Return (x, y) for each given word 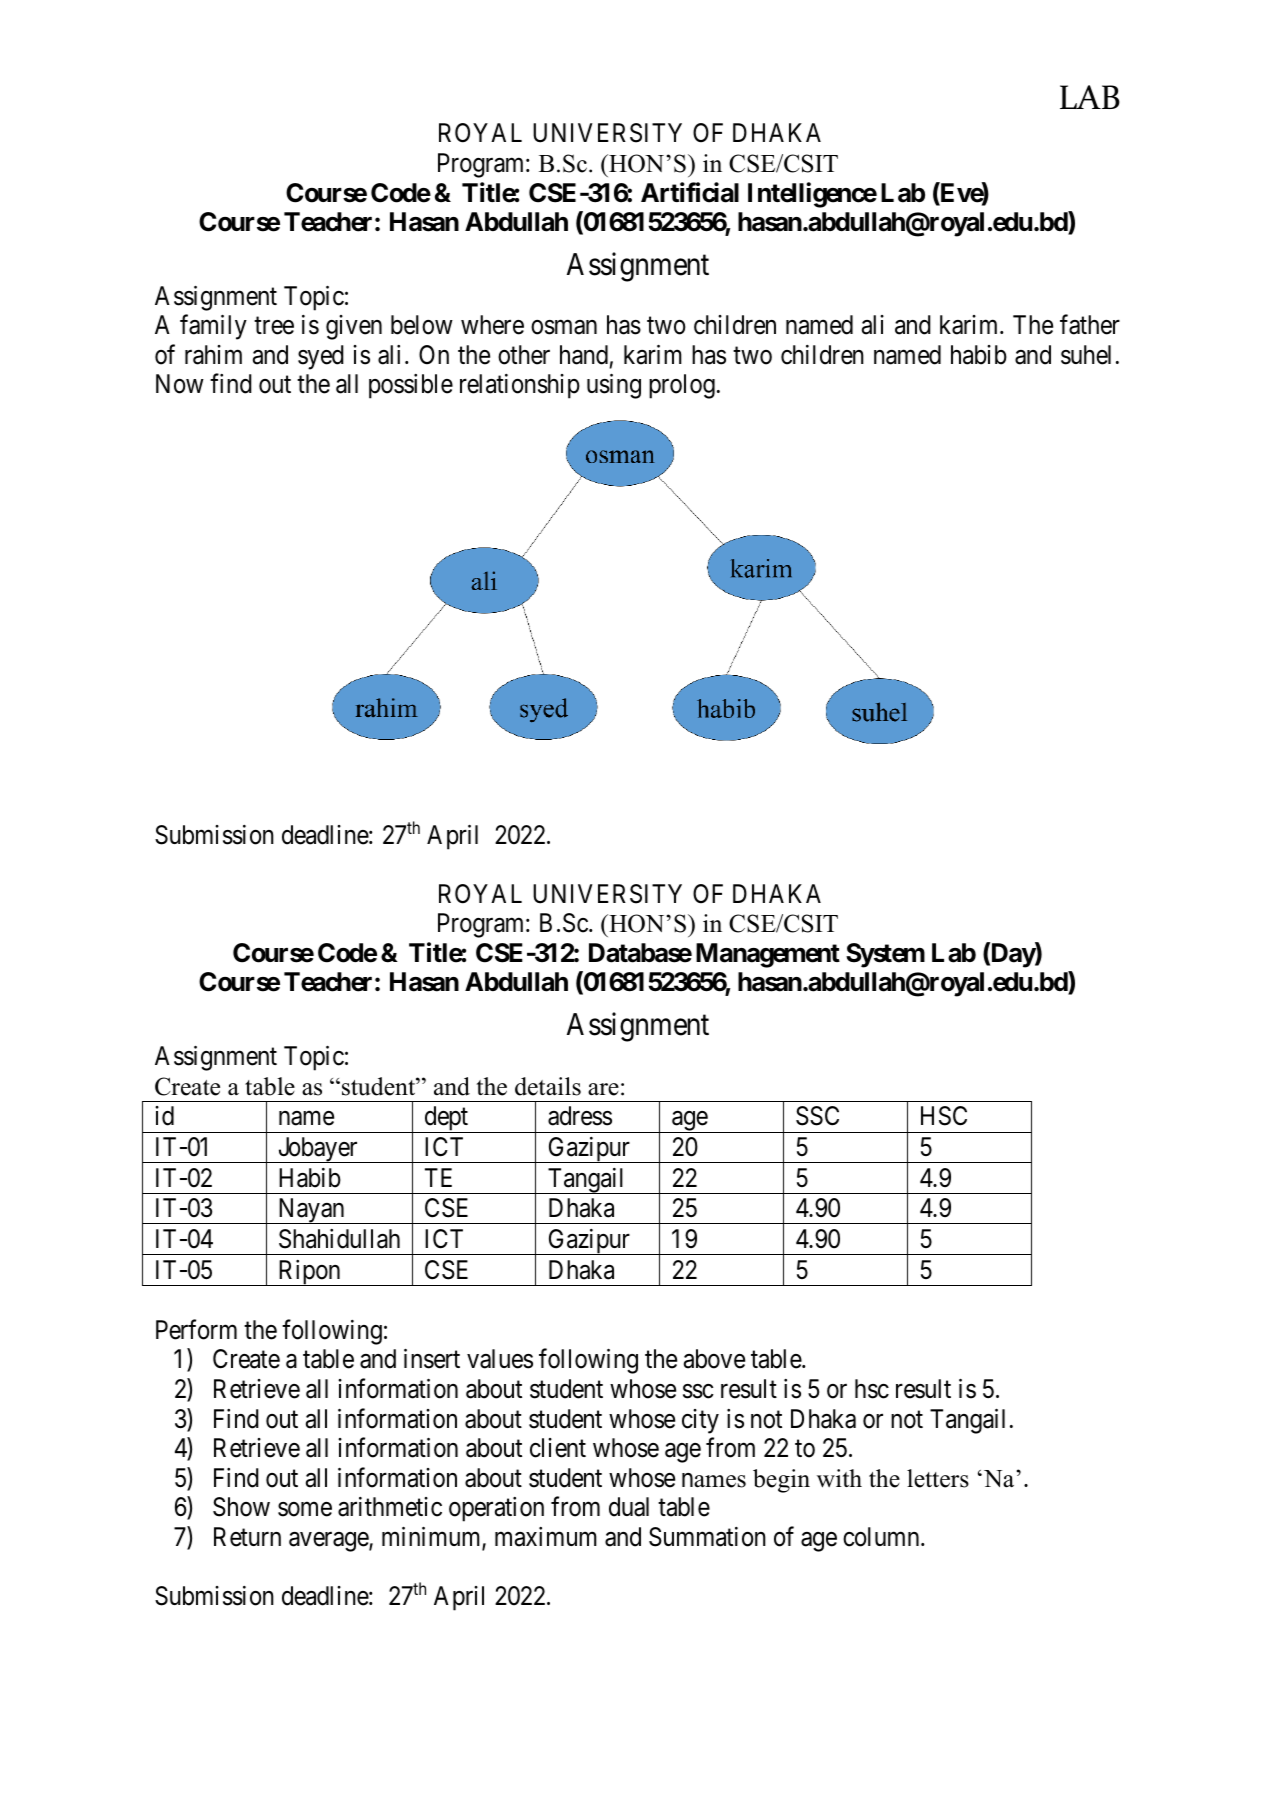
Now (180, 384)
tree (274, 326)
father (1090, 325)
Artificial (690, 192)
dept (446, 1119)
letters (938, 1478)
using (614, 386)
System (885, 955)
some (305, 1509)
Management (768, 955)
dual (629, 1507)
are (603, 1089)
